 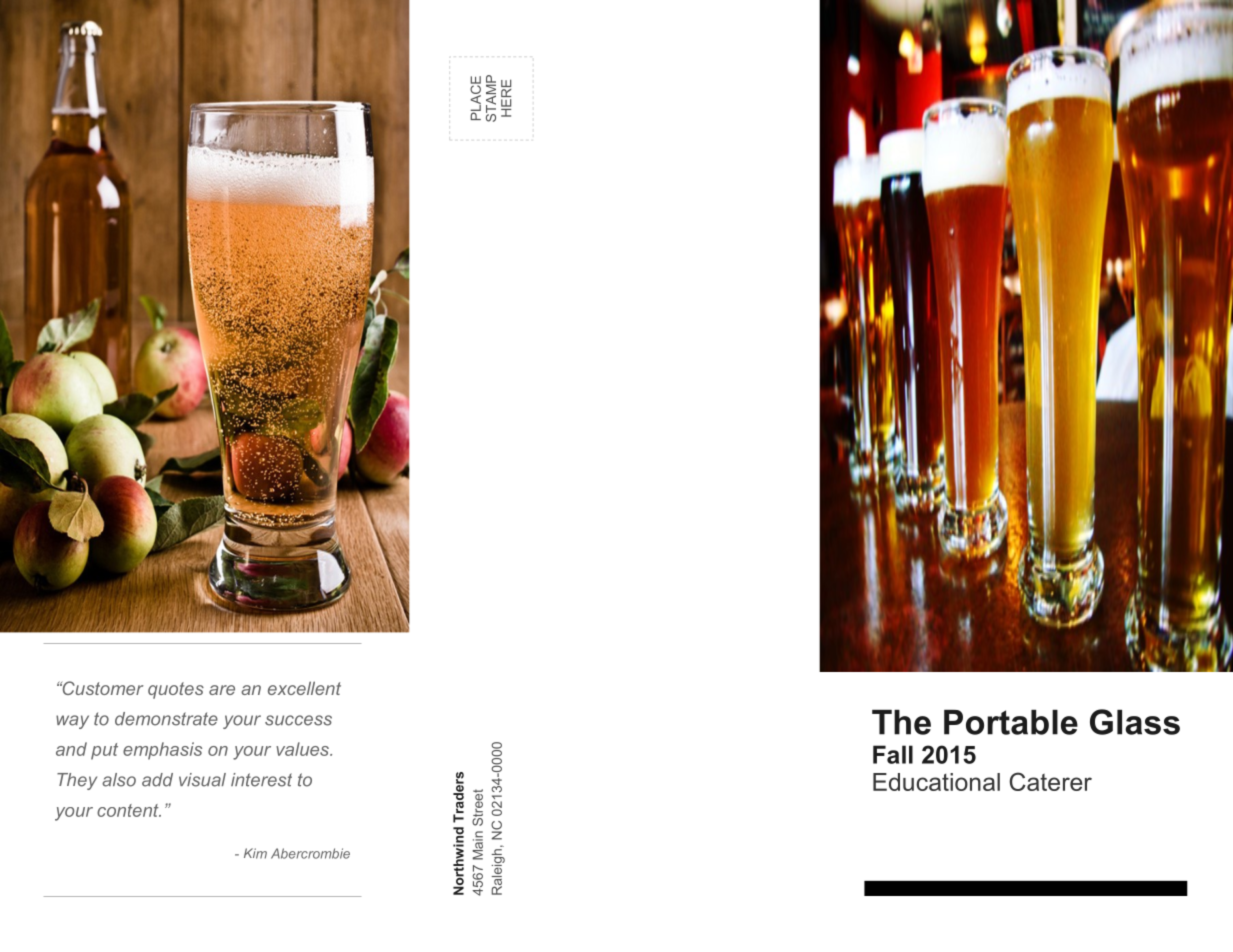 What do you see at coordinates (1011, 722) in the page?
I see `Portable` at bounding box center [1011, 722].
